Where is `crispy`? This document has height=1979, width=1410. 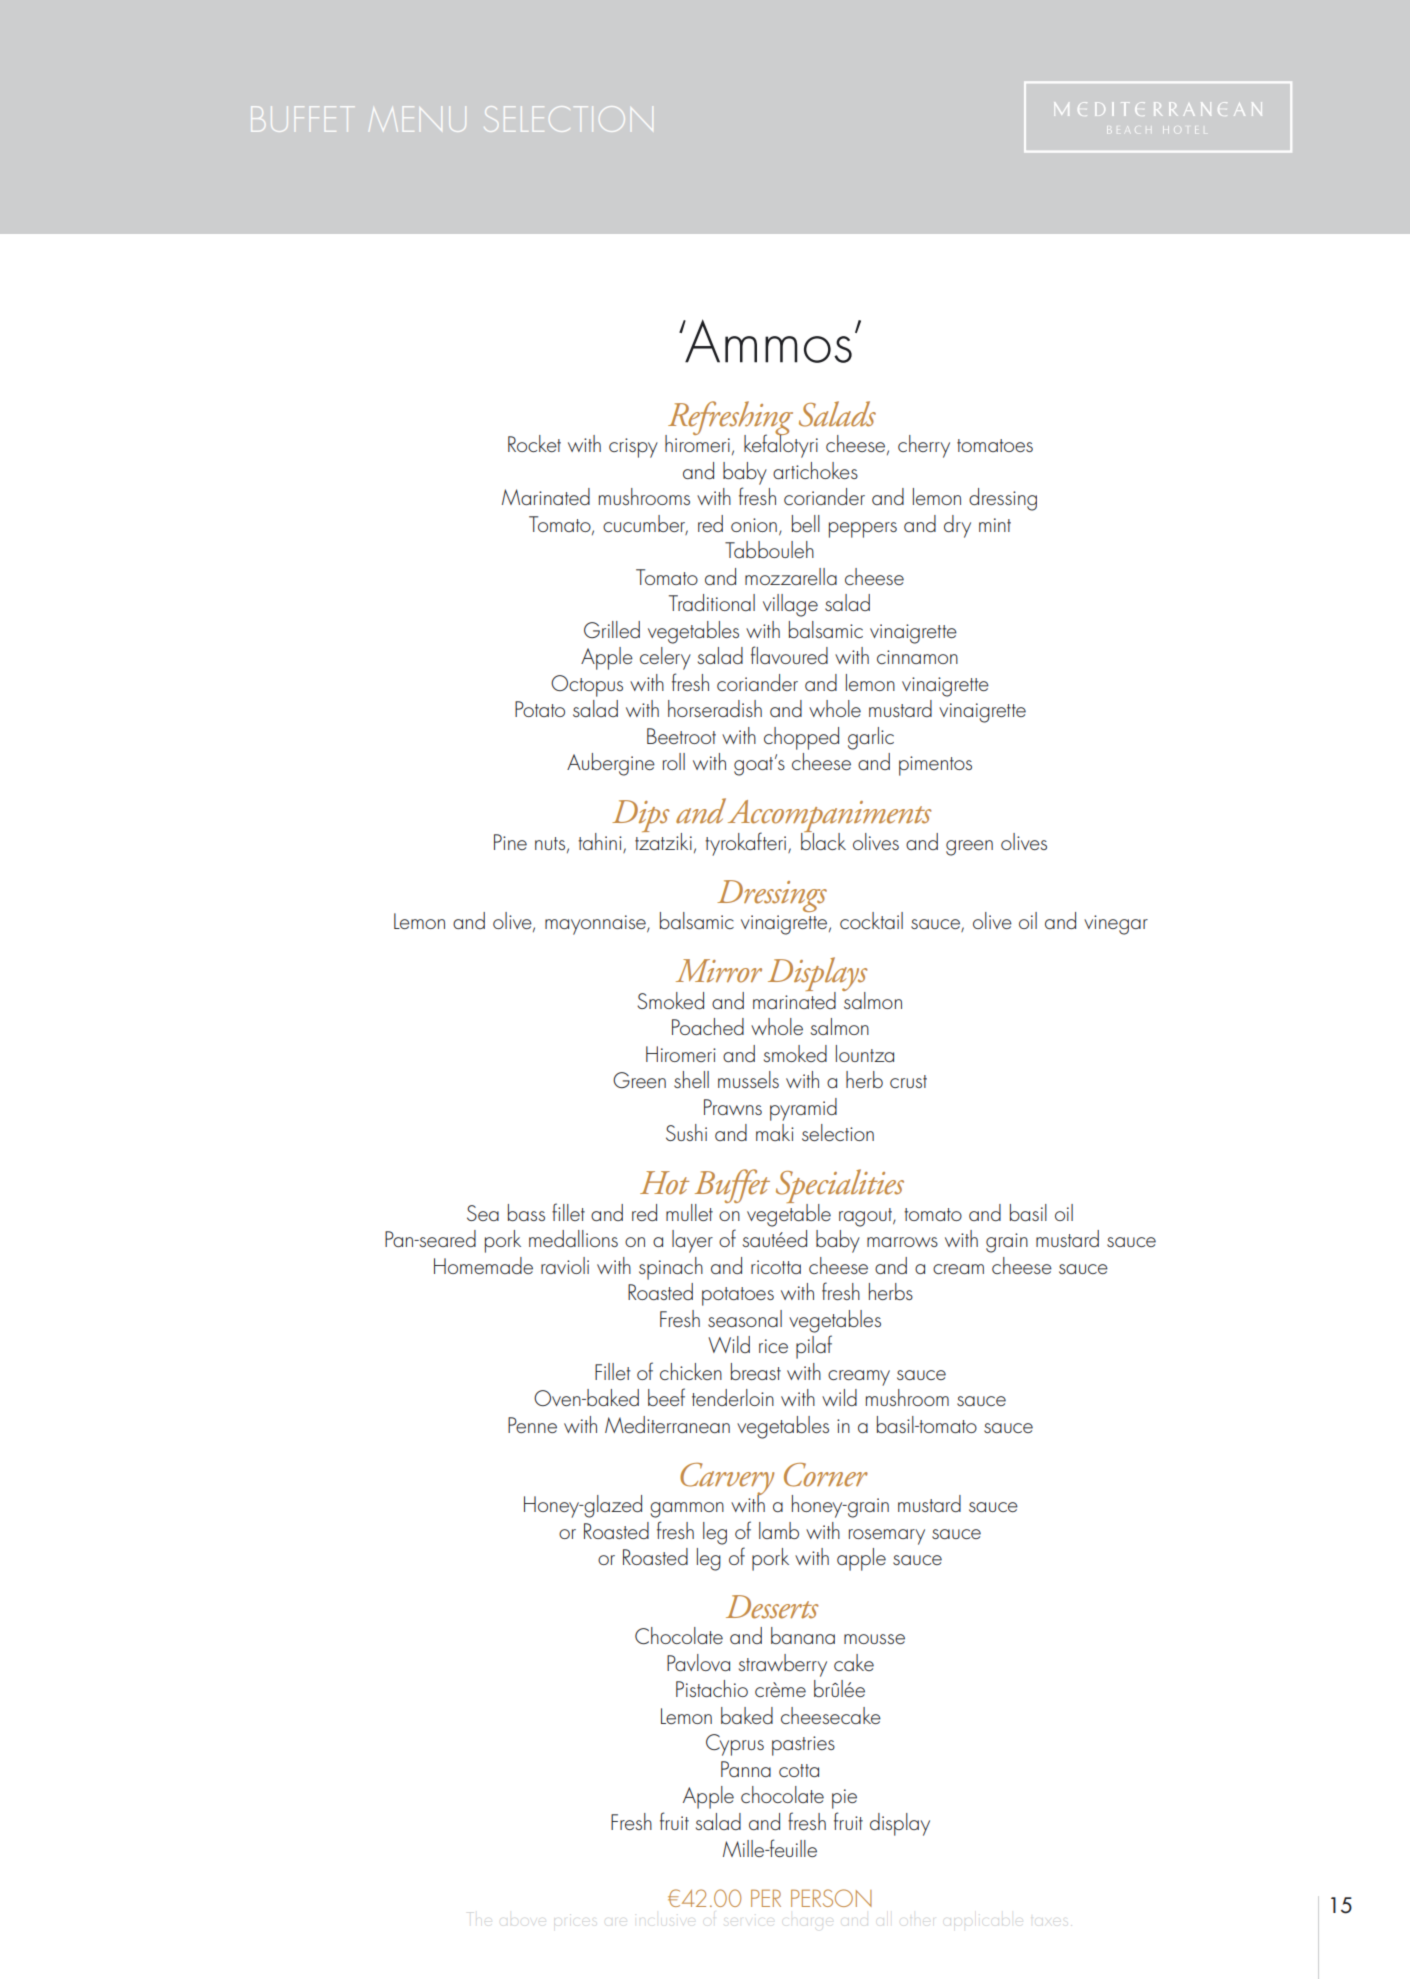
crispy is located at coordinates (633, 448).
